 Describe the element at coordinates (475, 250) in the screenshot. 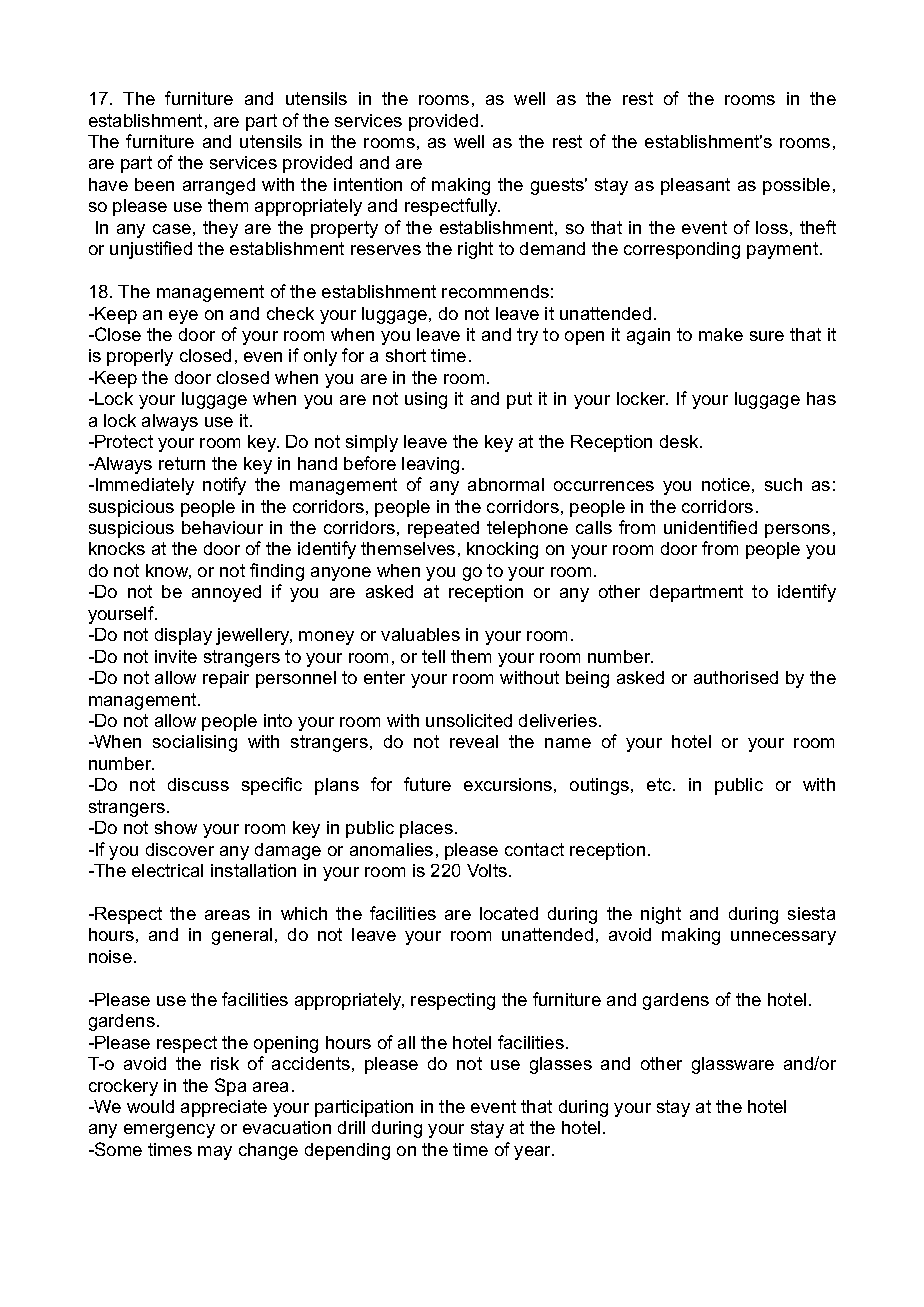

I see `right` at that location.
